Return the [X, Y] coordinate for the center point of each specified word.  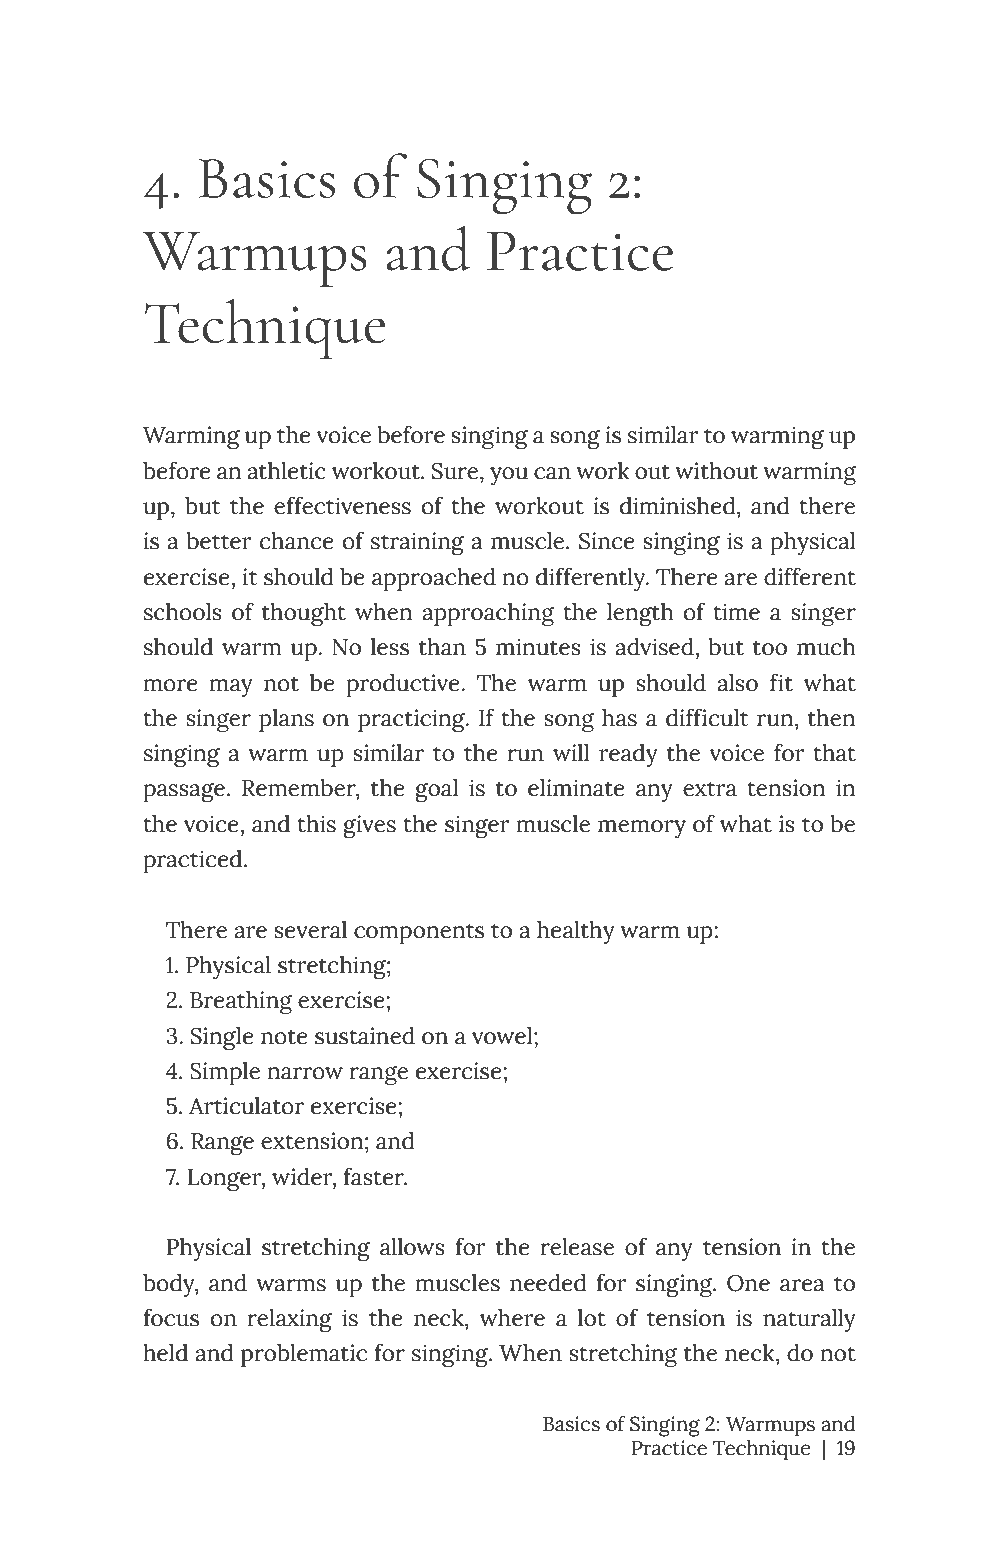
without [716, 471]
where [512, 1318]
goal [436, 790]
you [509, 476]
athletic [286, 471]
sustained [365, 1036]
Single [222, 1038]
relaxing [289, 1320]
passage [184, 792]
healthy [576, 932]
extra [710, 789]
